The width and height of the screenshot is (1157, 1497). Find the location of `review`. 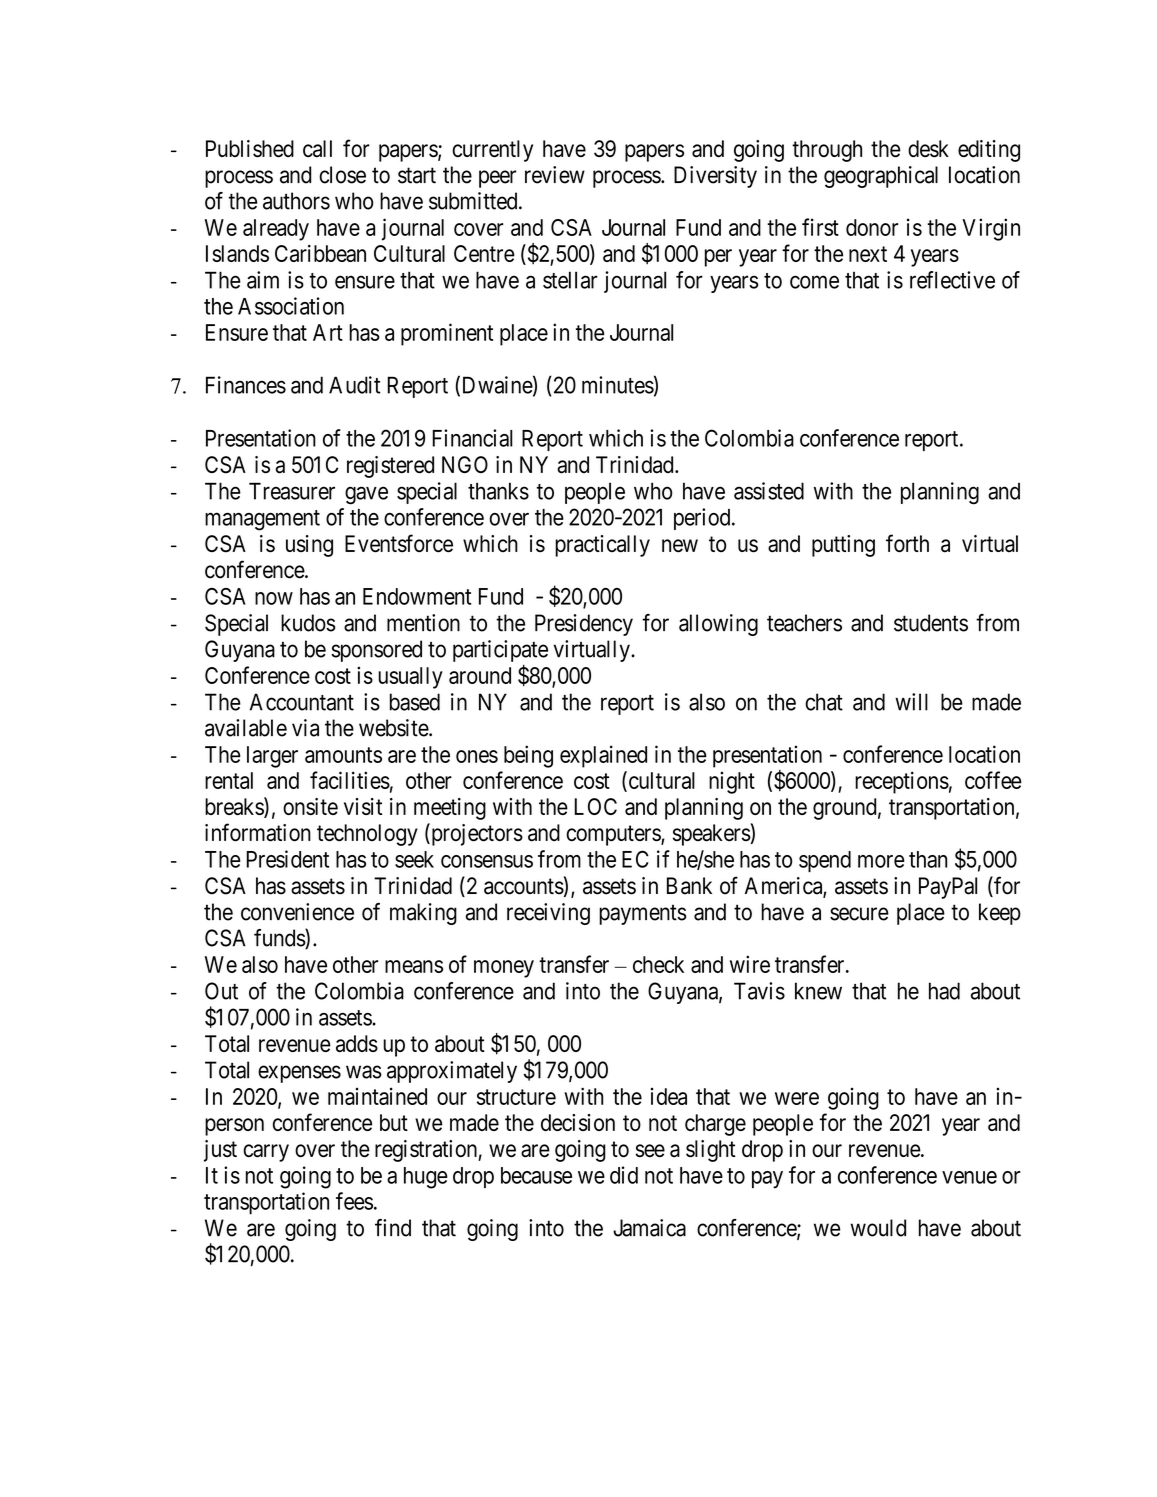

review is located at coordinates (555, 175).
